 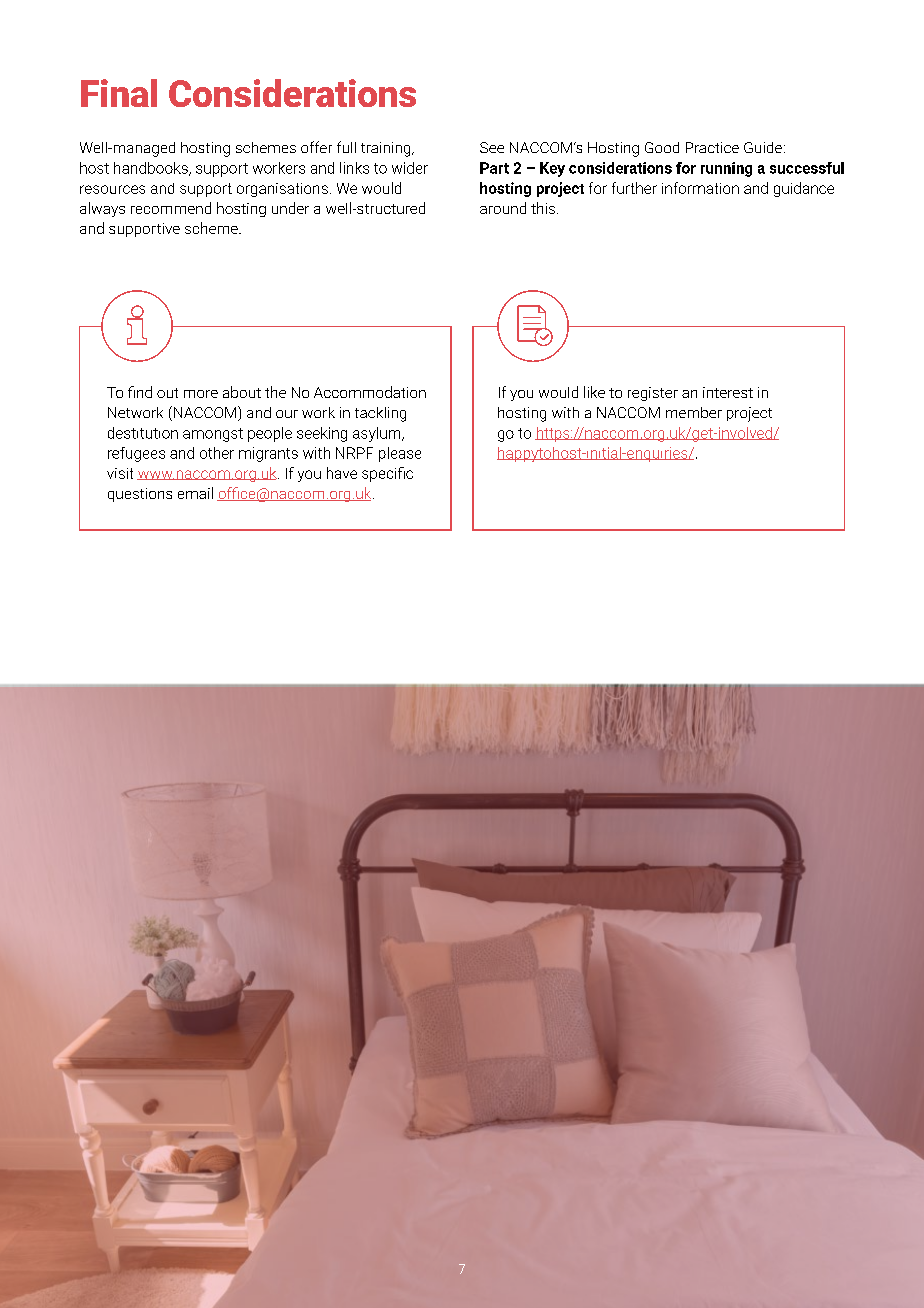 What do you see at coordinates (700, 188) in the screenshot?
I see `information` at bounding box center [700, 188].
